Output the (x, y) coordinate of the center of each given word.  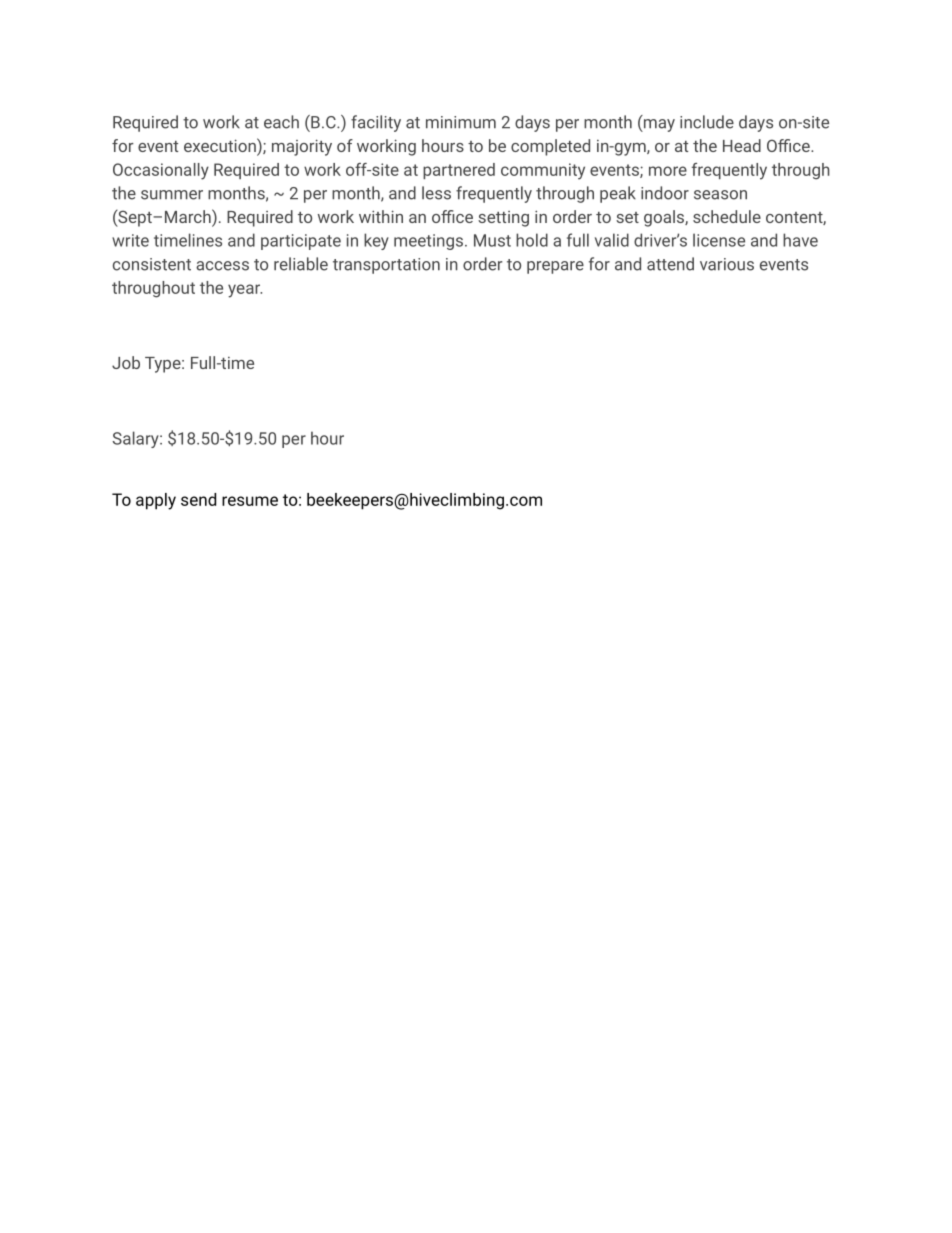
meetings (428, 242)
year (245, 291)
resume (250, 501)
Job (126, 362)
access (222, 266)
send (198, 499)
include (707, 122)
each (281, 122)
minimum (461, 122)
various (727, 264)
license (719, 240)
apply (156, 501)
